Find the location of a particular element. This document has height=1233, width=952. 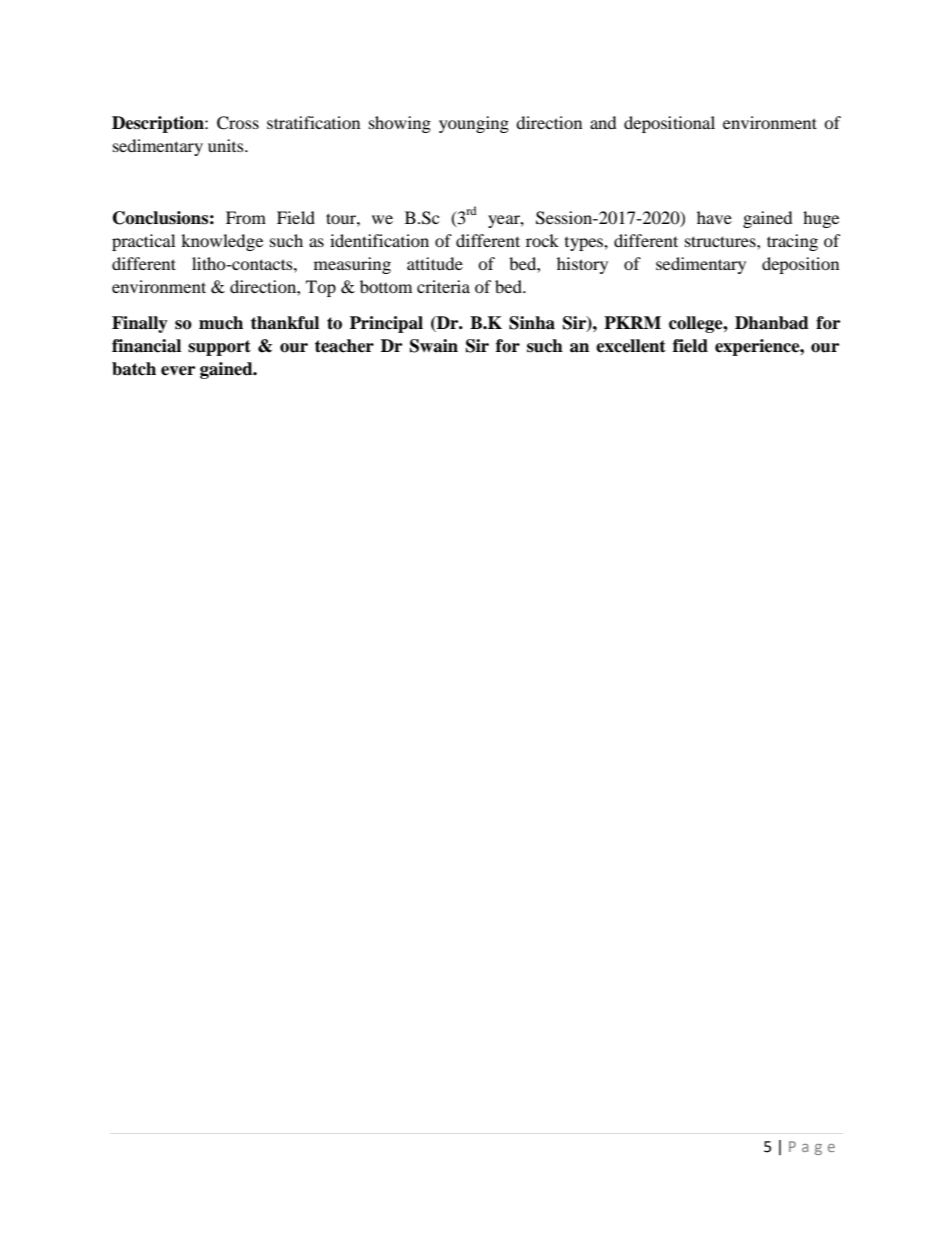

rock is located at coordinates (542, 240).
